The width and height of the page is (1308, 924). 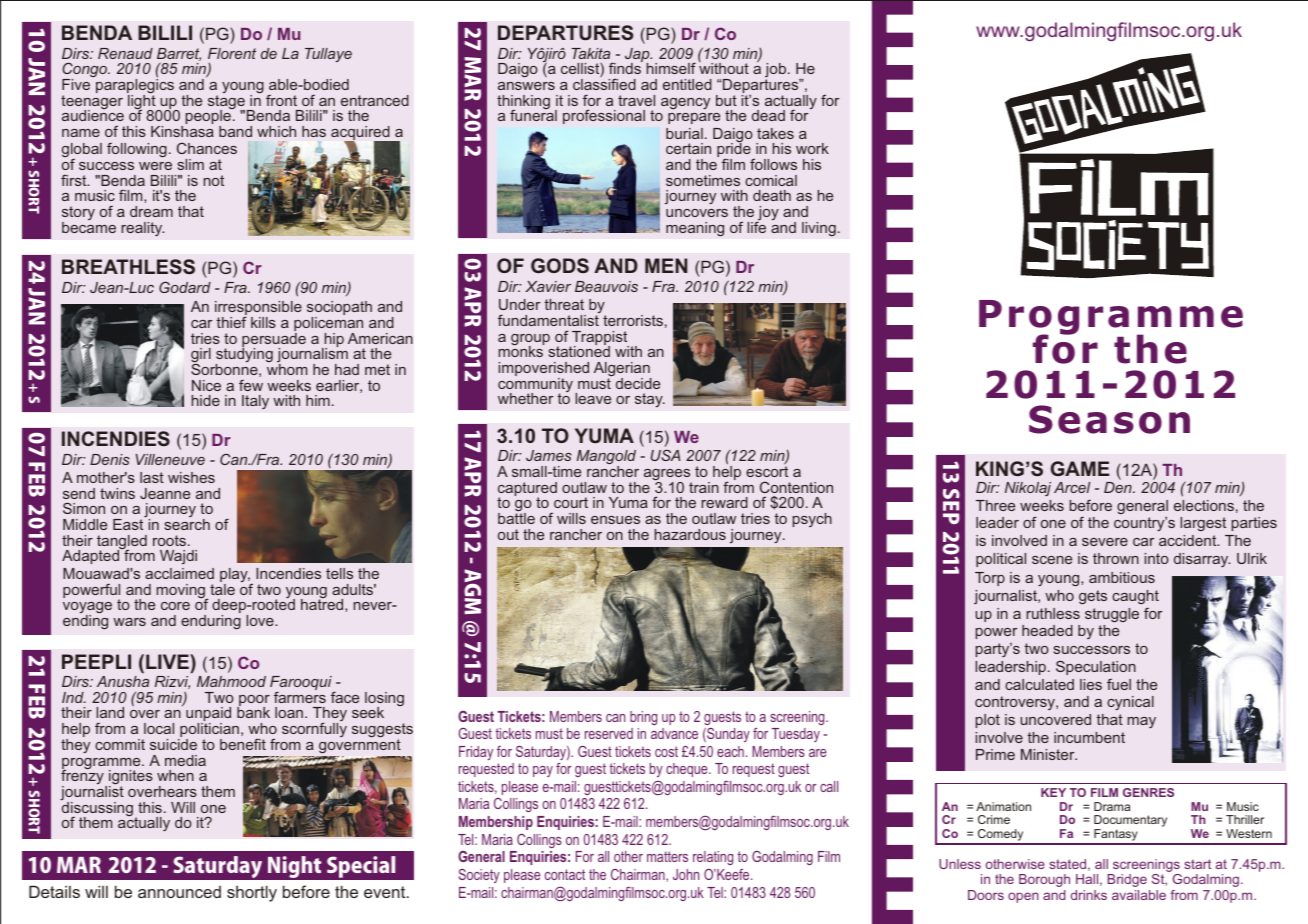 I want to click on John, so click(x=686, y=874).
